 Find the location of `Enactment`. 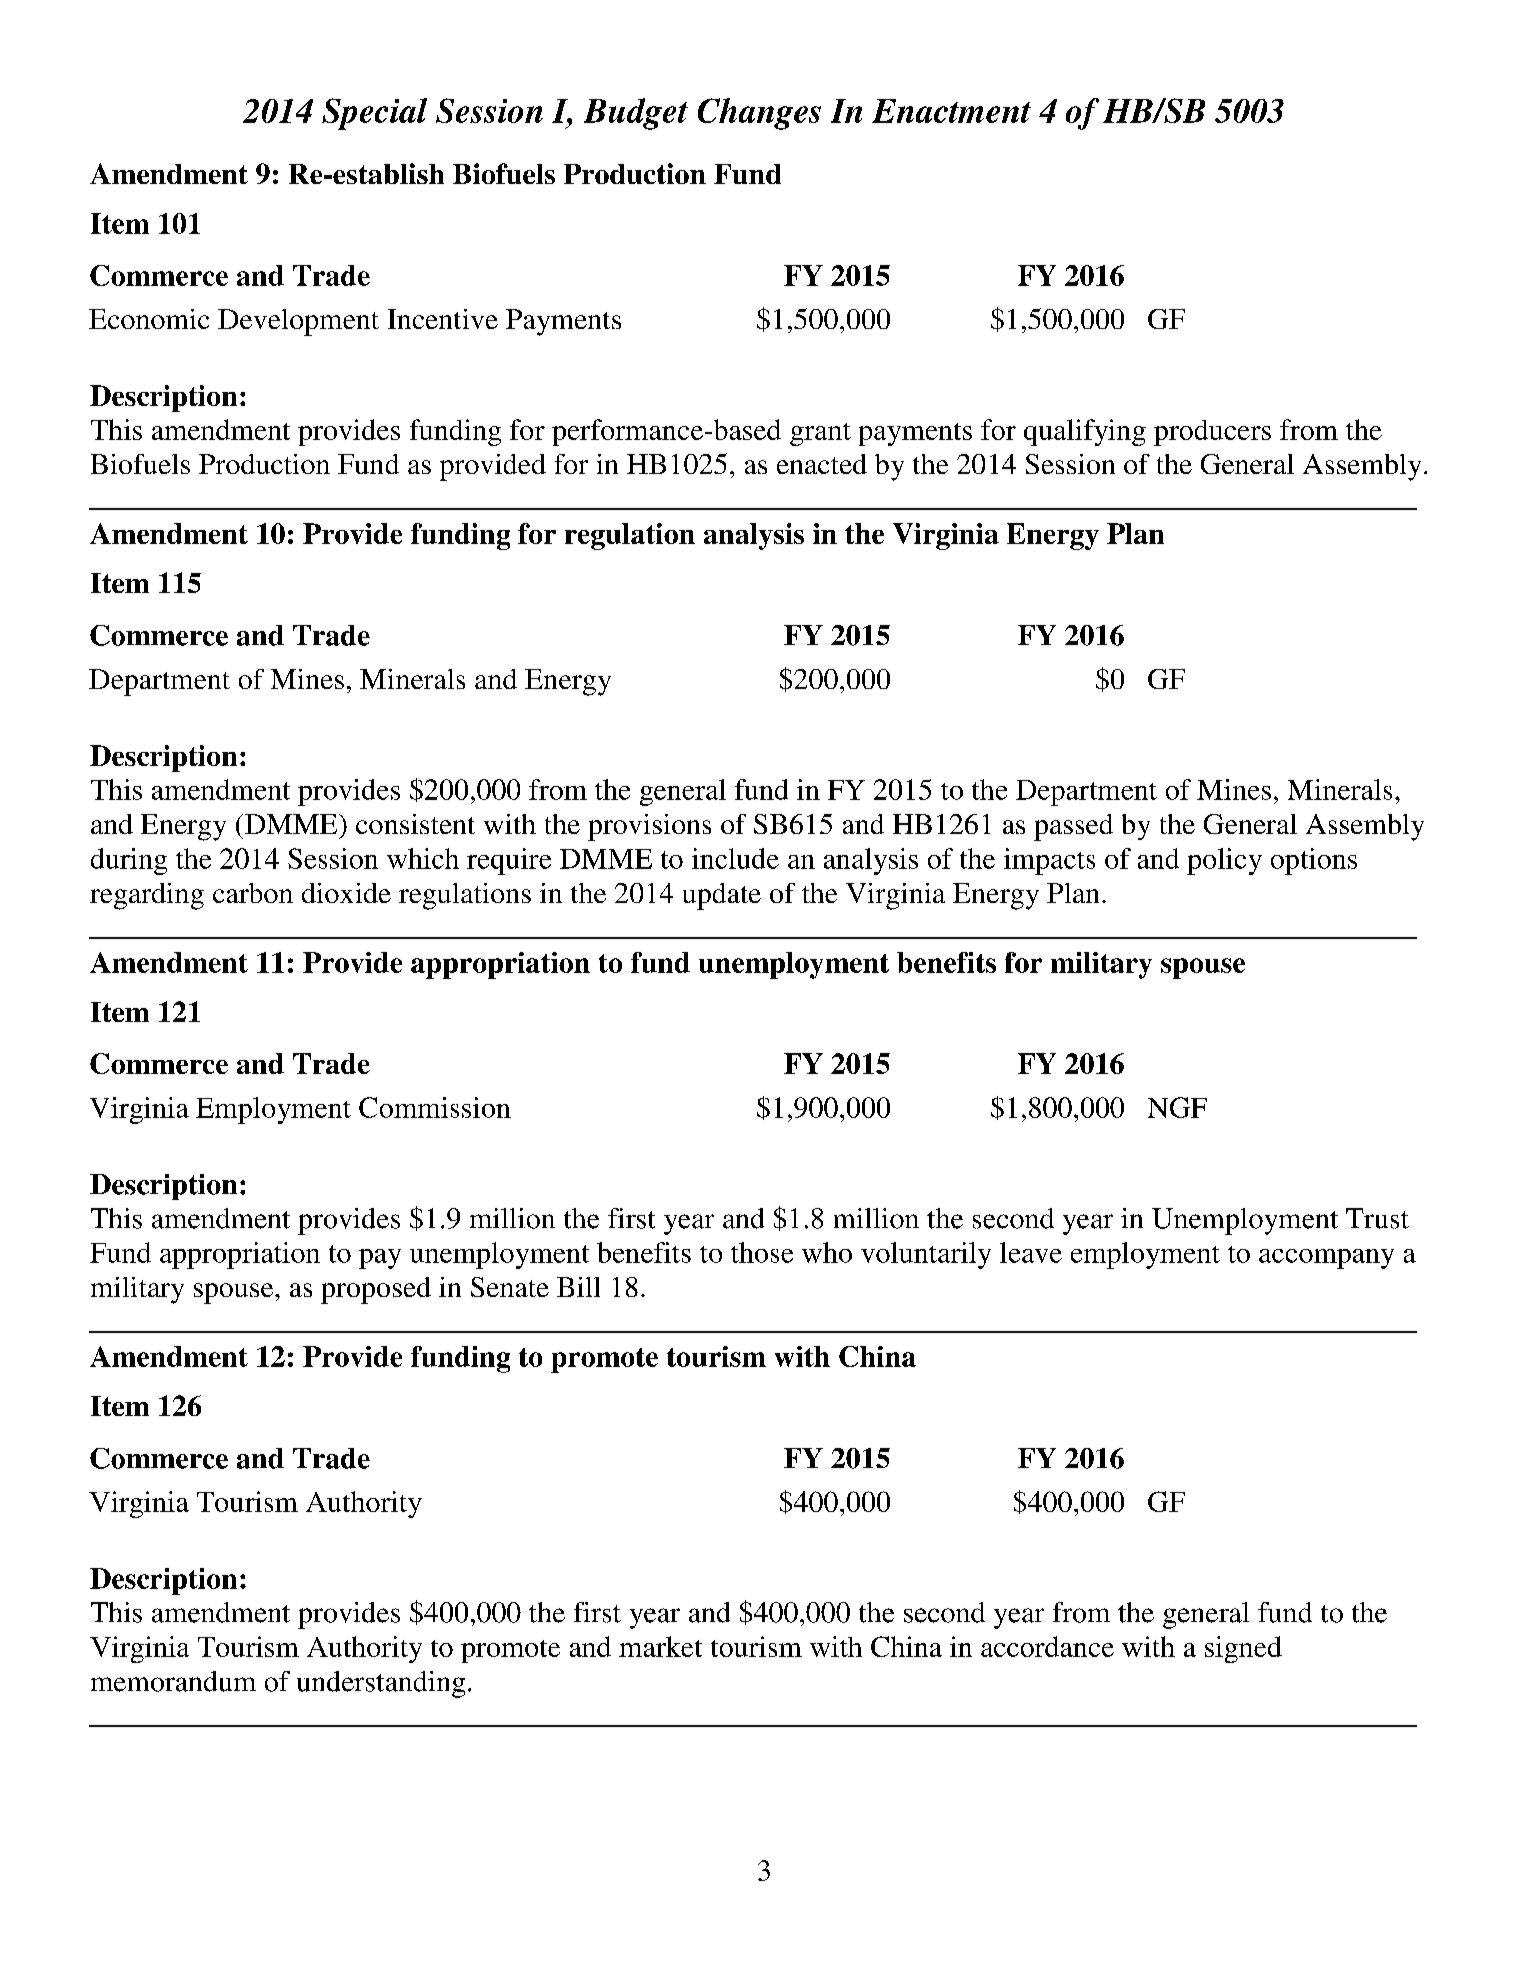

Enactment is located at coordinates (951, 111).
